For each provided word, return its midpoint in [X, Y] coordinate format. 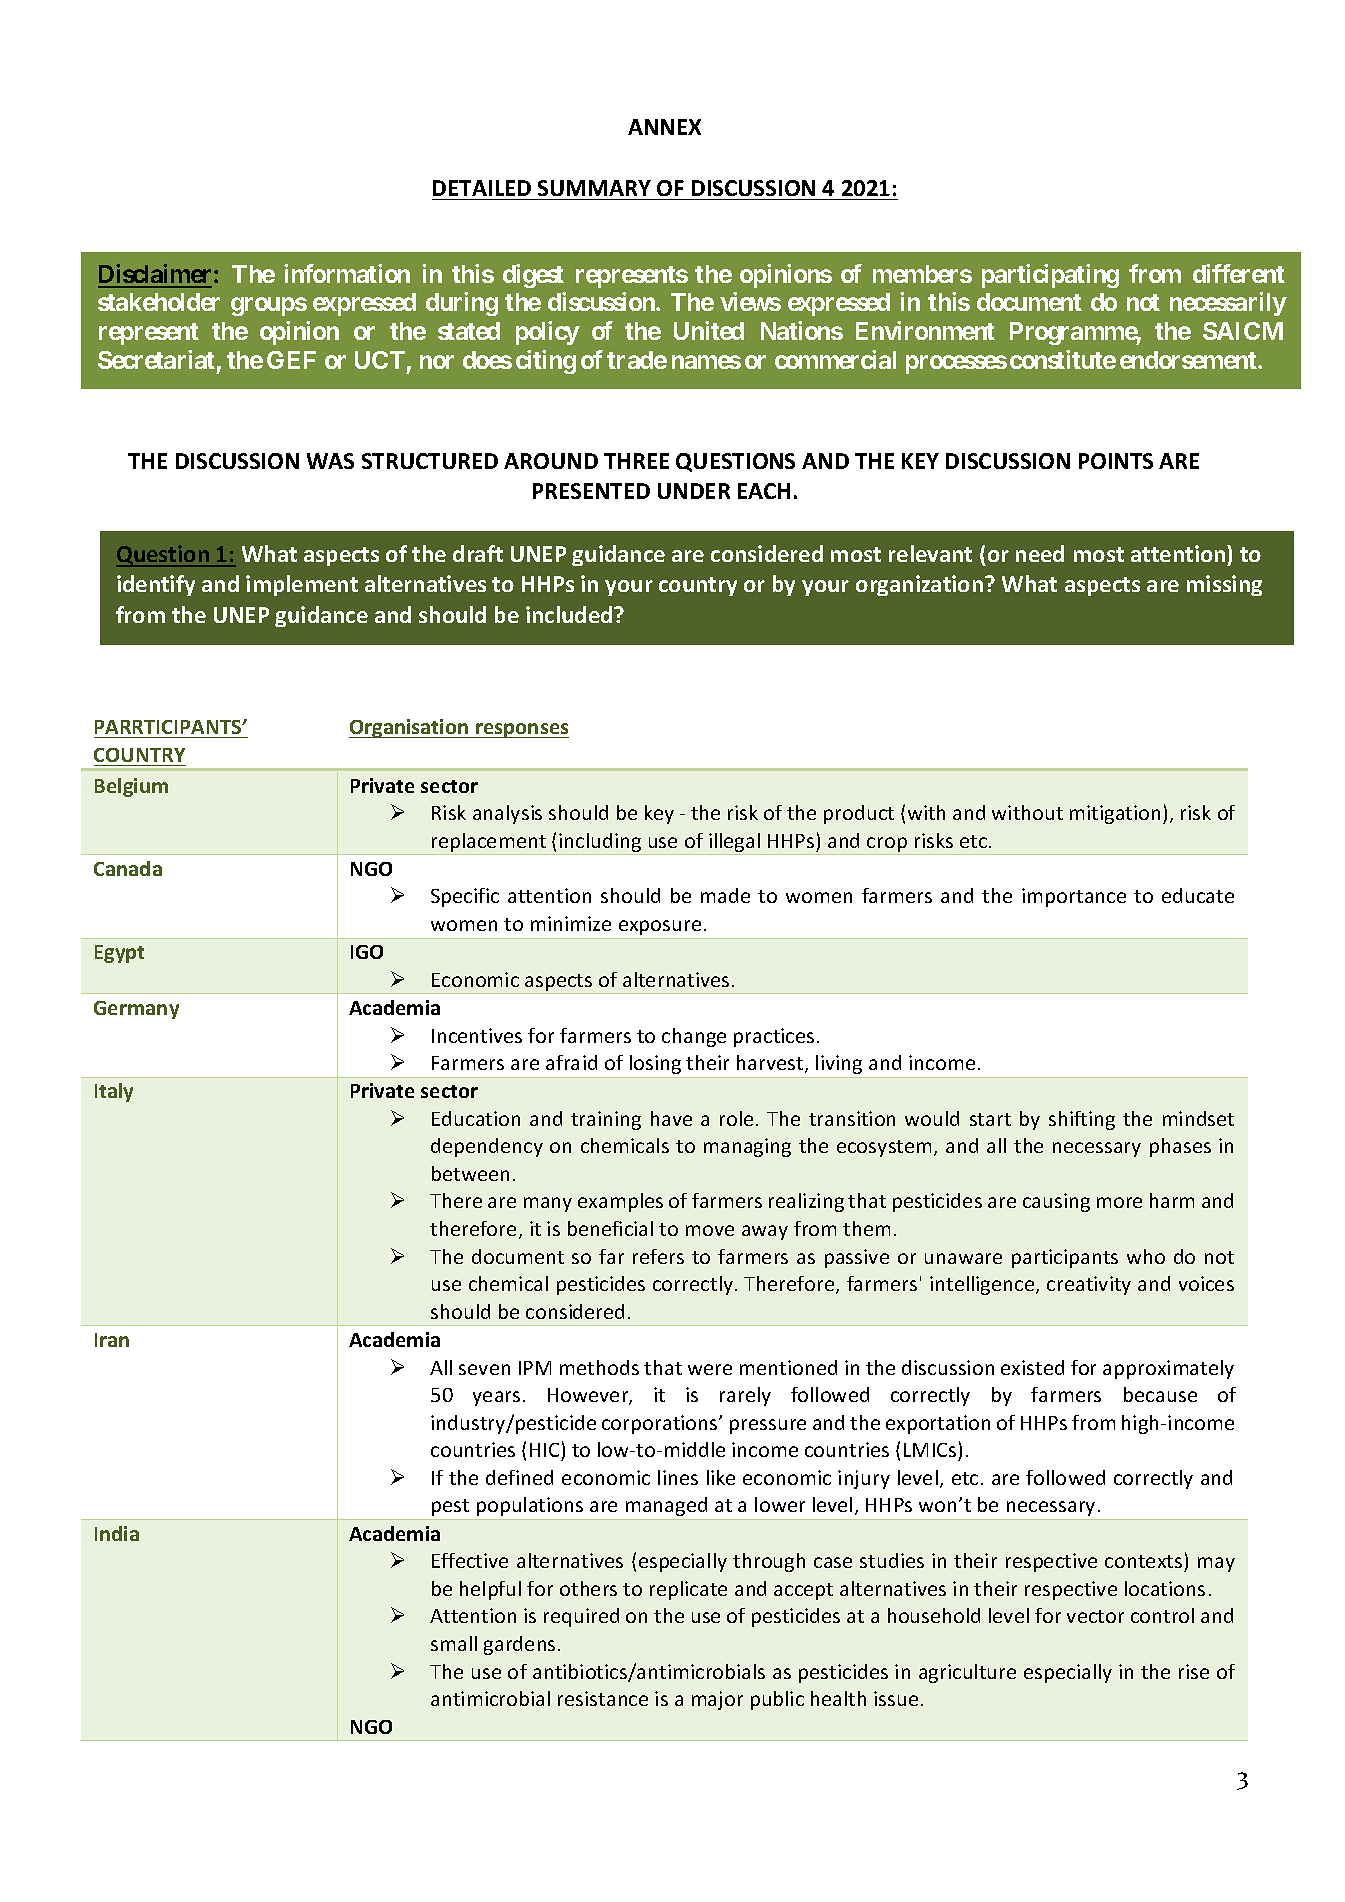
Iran [112, 1340]
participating [1050, 276]
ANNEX [664, 127]
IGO [367, 952]
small [454, 1643]
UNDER [694, 491]
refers [658, 1256]
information [347, 273]
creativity [1089, 1285]
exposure [660, 927]
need [1040, 553]
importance [1074, 897]
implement [302, 585]
